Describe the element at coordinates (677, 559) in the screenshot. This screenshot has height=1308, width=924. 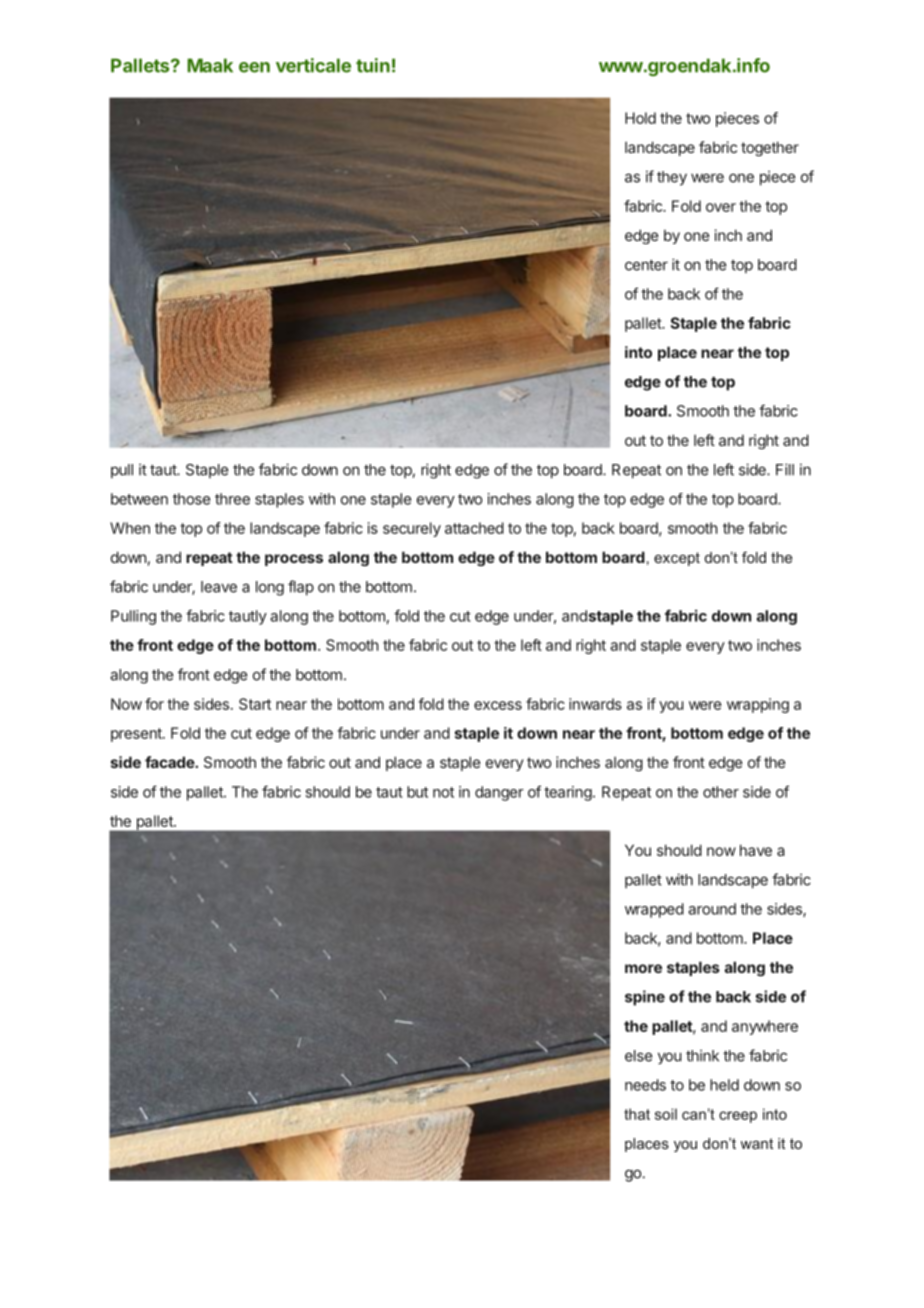
I see `except` at that location.
